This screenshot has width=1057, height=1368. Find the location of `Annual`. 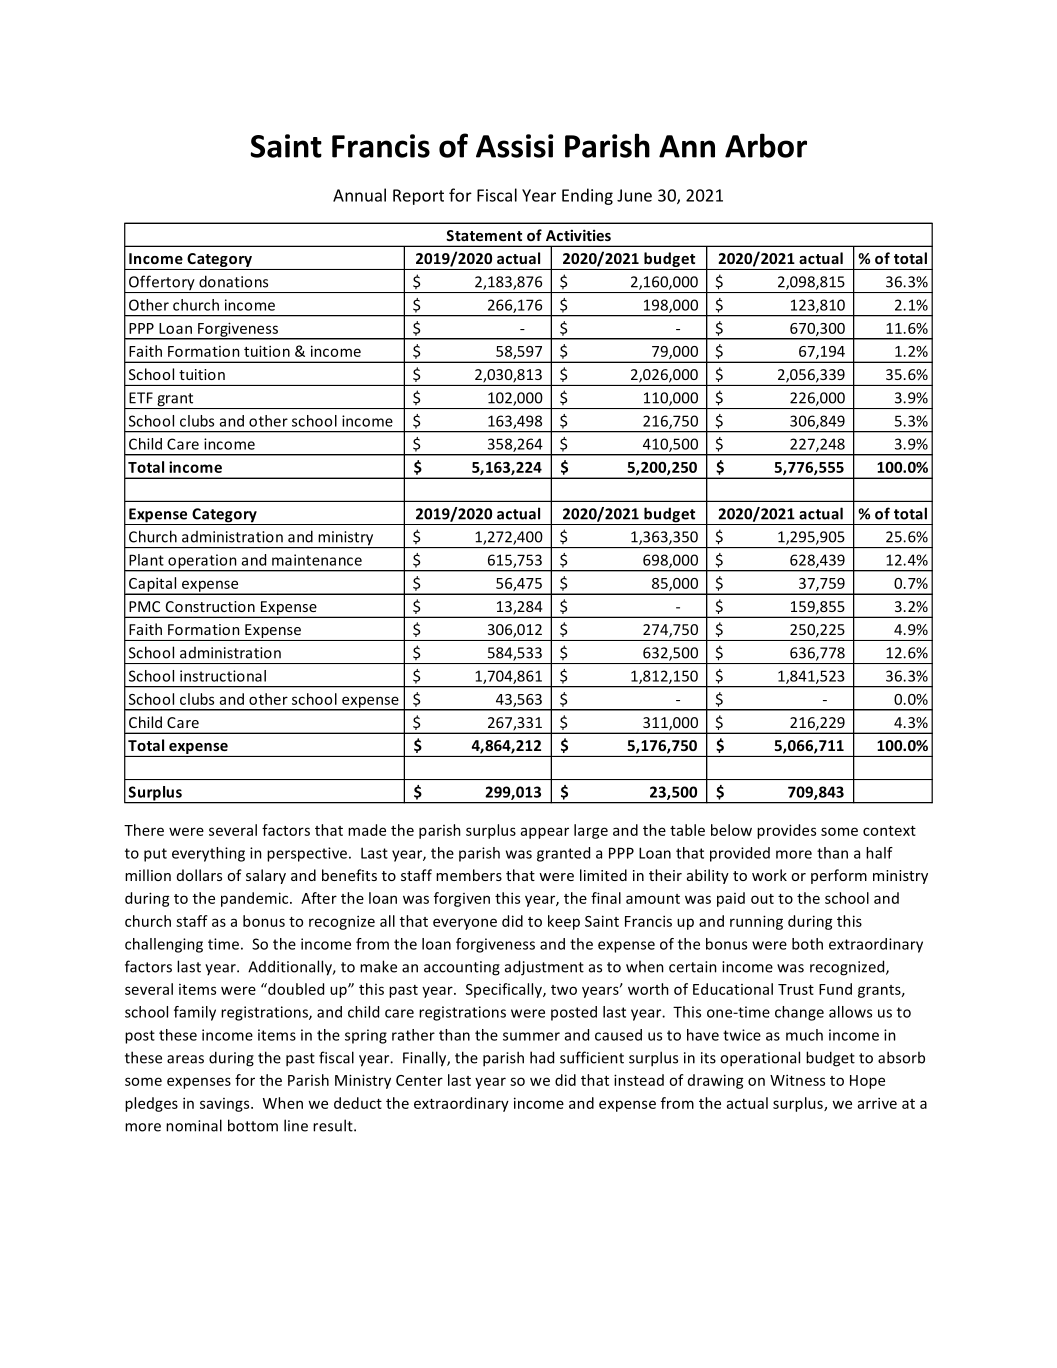

Annual is located at coordinates (359, 195).
